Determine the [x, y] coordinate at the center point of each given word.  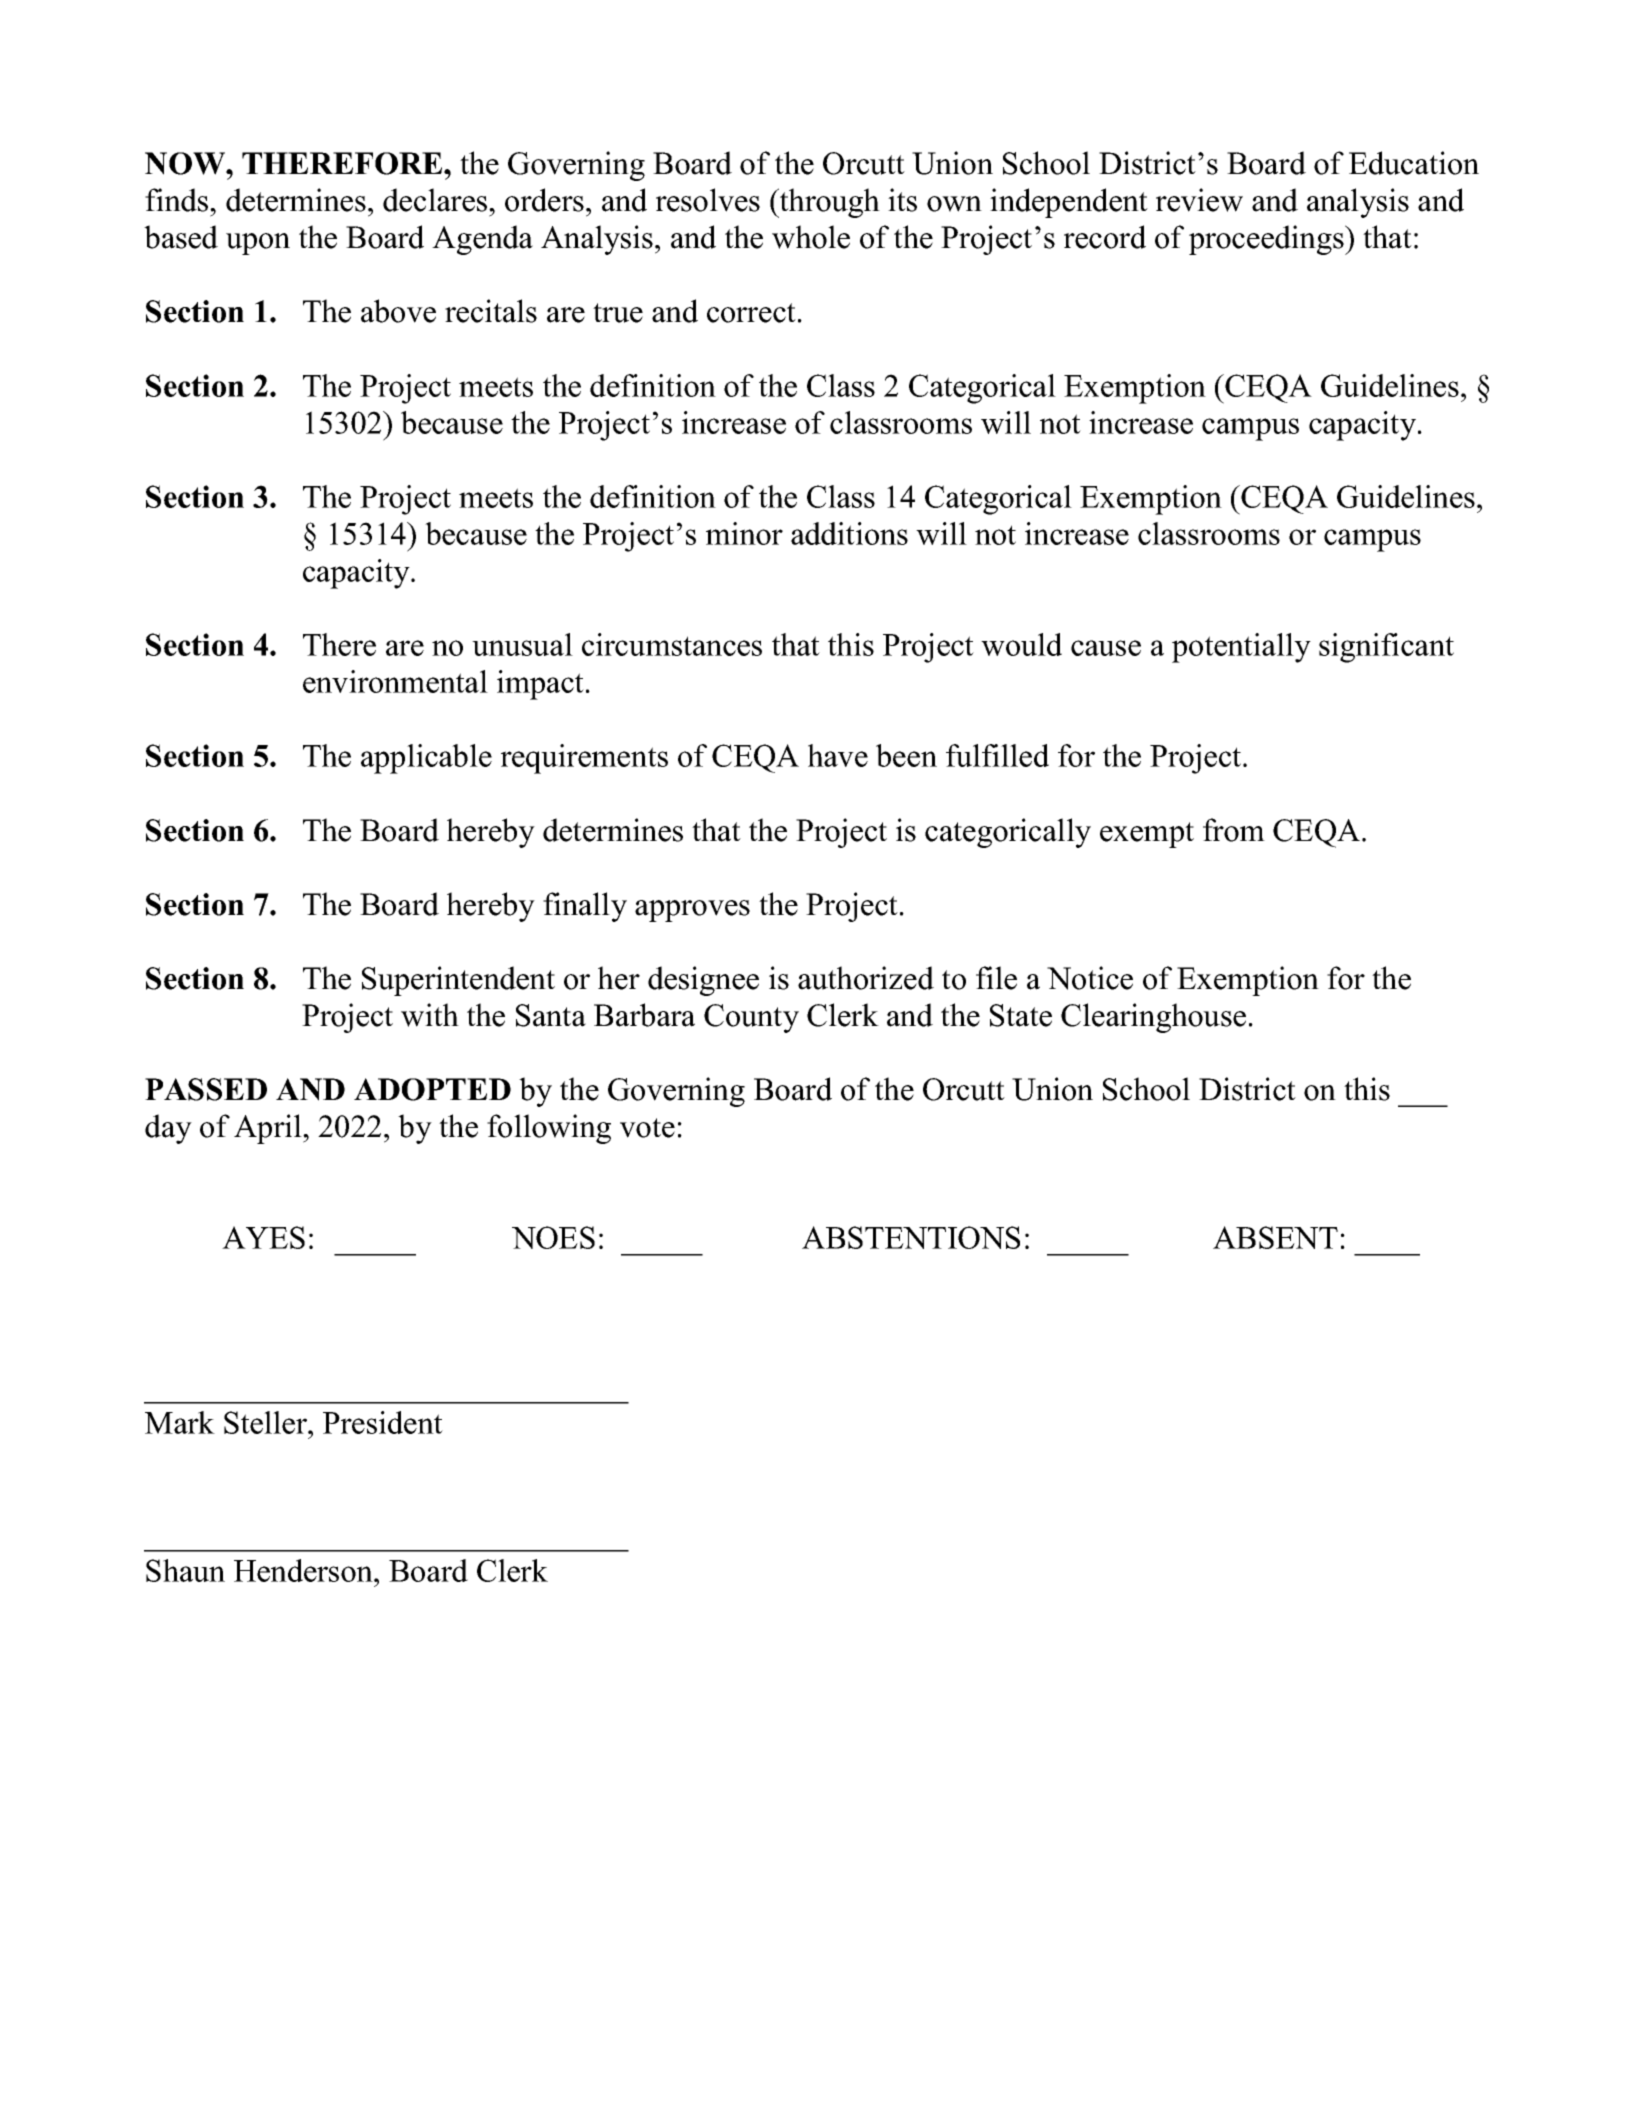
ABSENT [1275, 1237]
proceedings [1267, 240]
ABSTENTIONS [911, 1237]
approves [692, 911]
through [829, 203]
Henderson [304, 1570]
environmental [395, 681]
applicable [426, 759]
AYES [263, 1237]
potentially [1241, 648]
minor [744, 533]
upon [258, 244]
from [1234, 830]
